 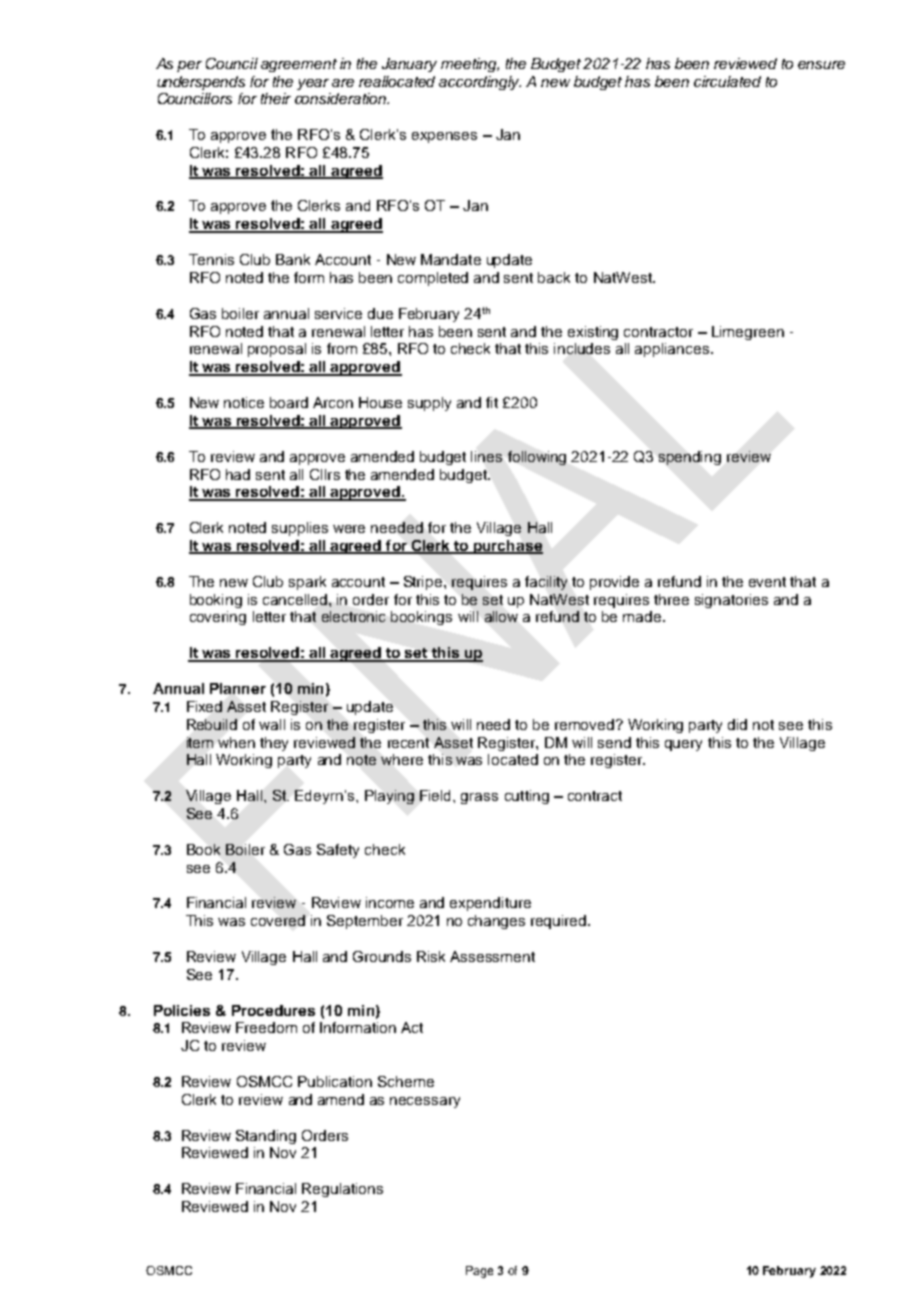 What do you see at coordinates (727, 81) in the screenshot?
I see `circulated` at bounding box center [727, 81].
